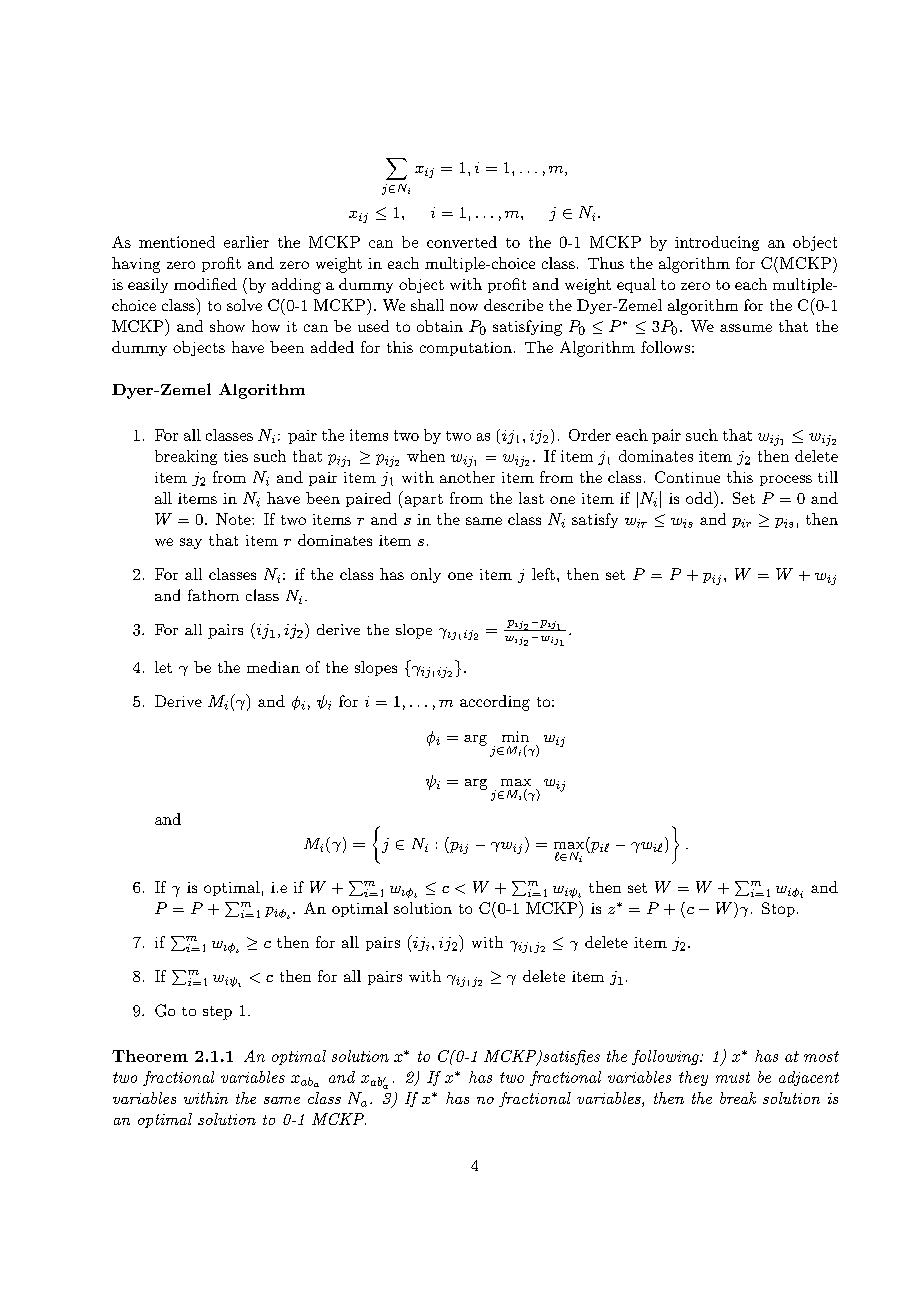 The image size is (924, 1308). Describe the element at coordinates (273, 667) in the page. I see `median` at that location.
